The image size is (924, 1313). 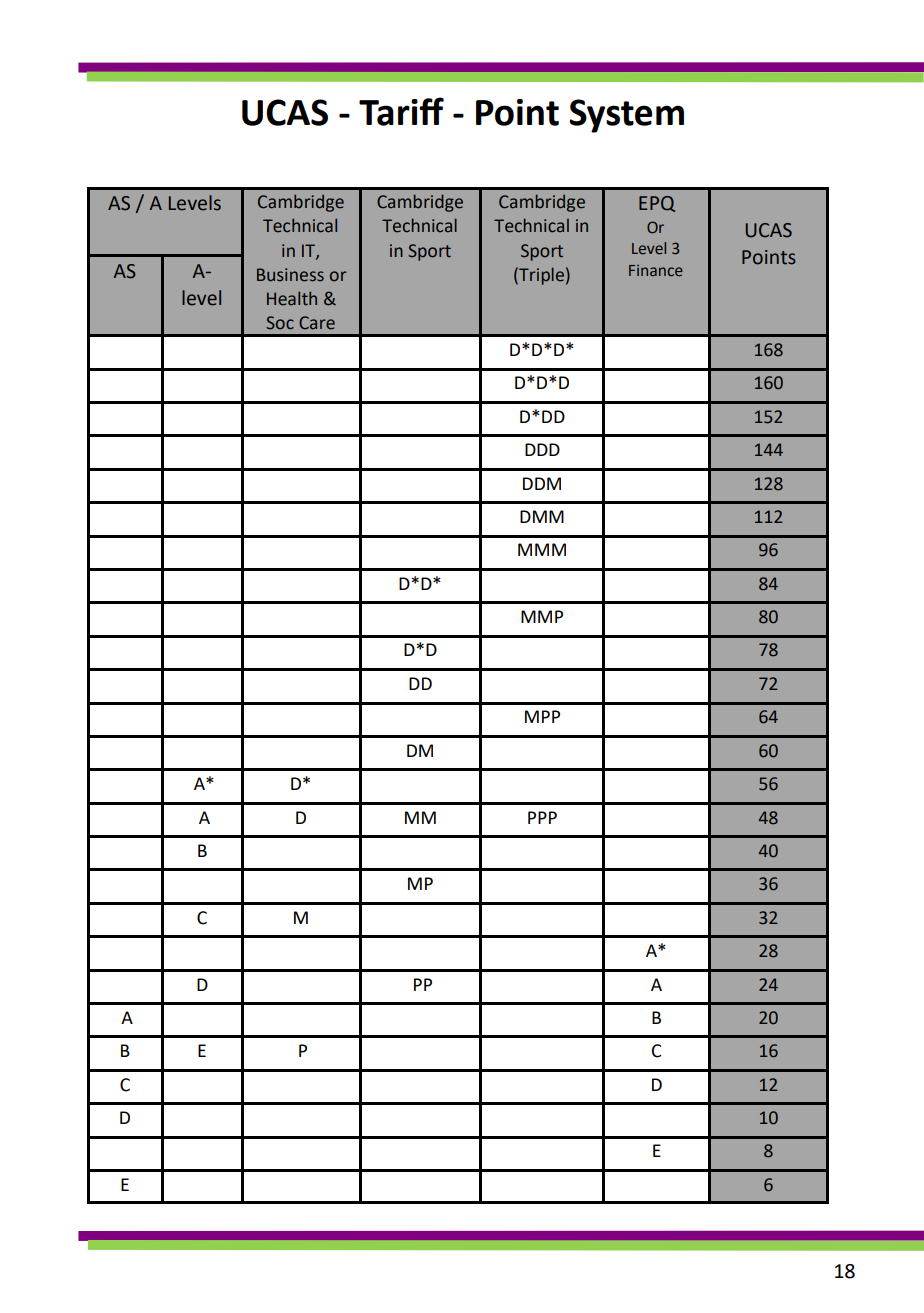 What do you see at coordinates (626, 116) in the screenshot?
I see `System` at bounding box center [626, 116].
